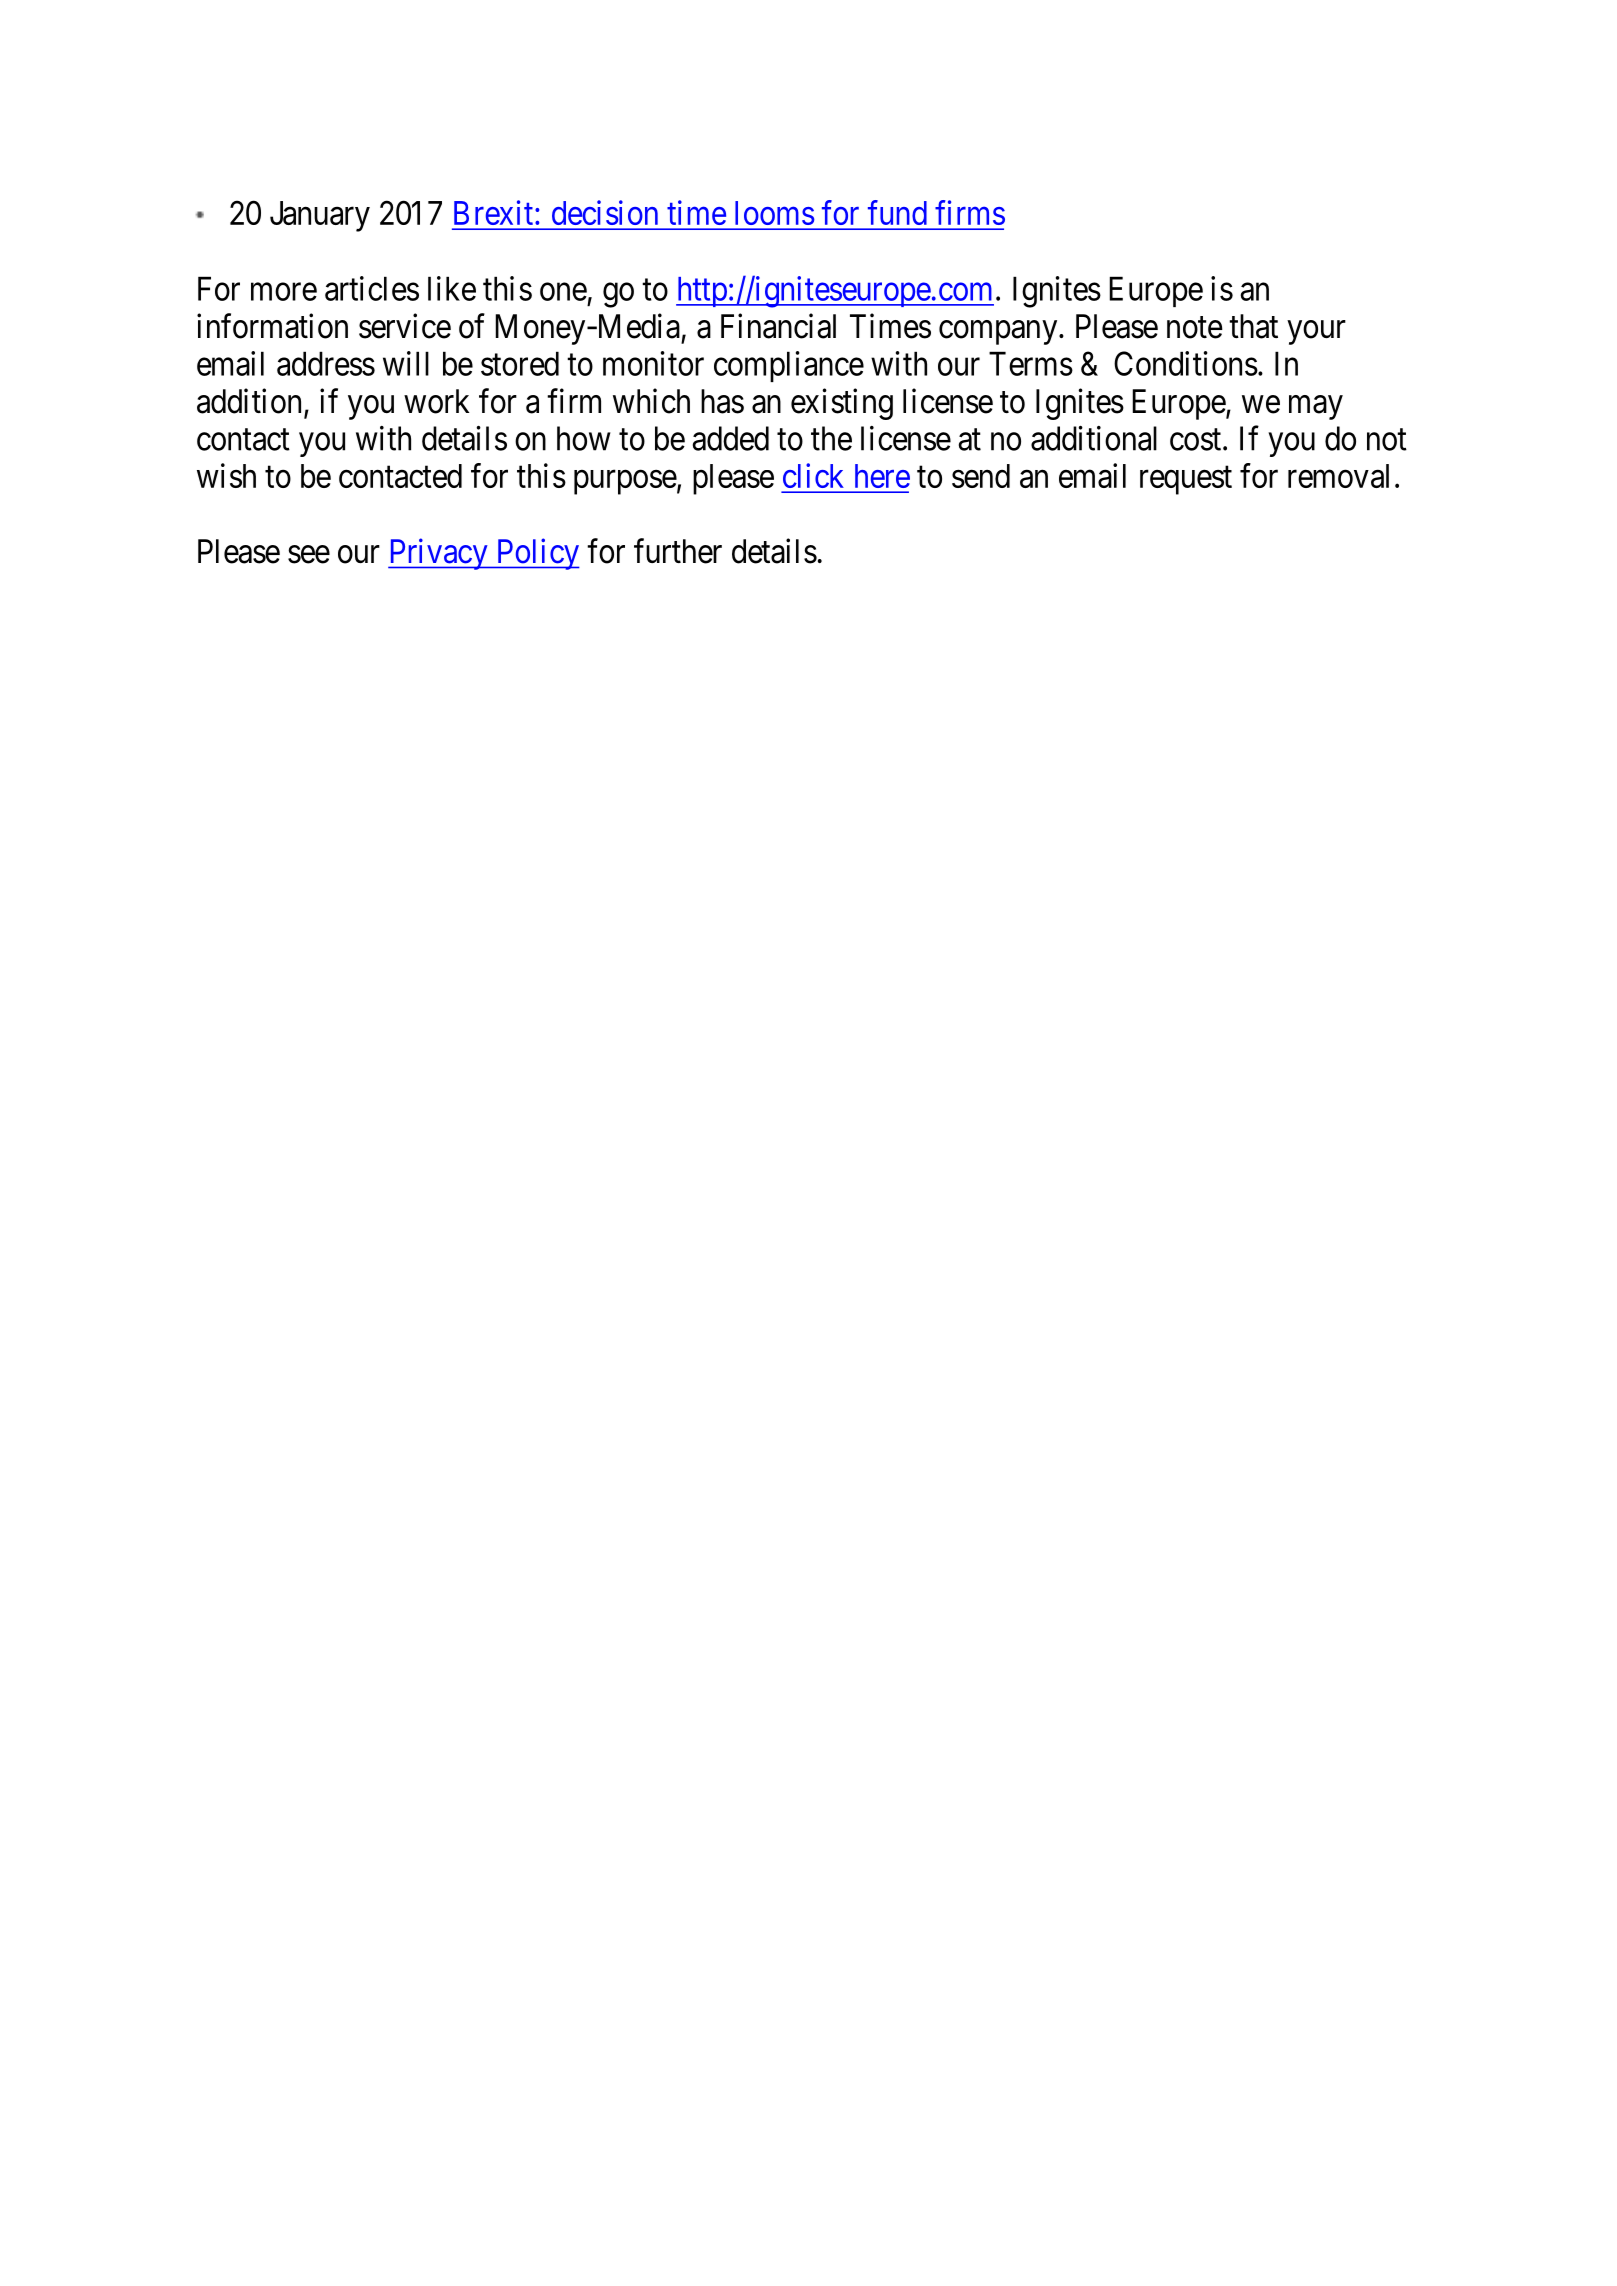  Describe the element at coordinates (1253, 326) in the screenshot. I see `that` at that location.
